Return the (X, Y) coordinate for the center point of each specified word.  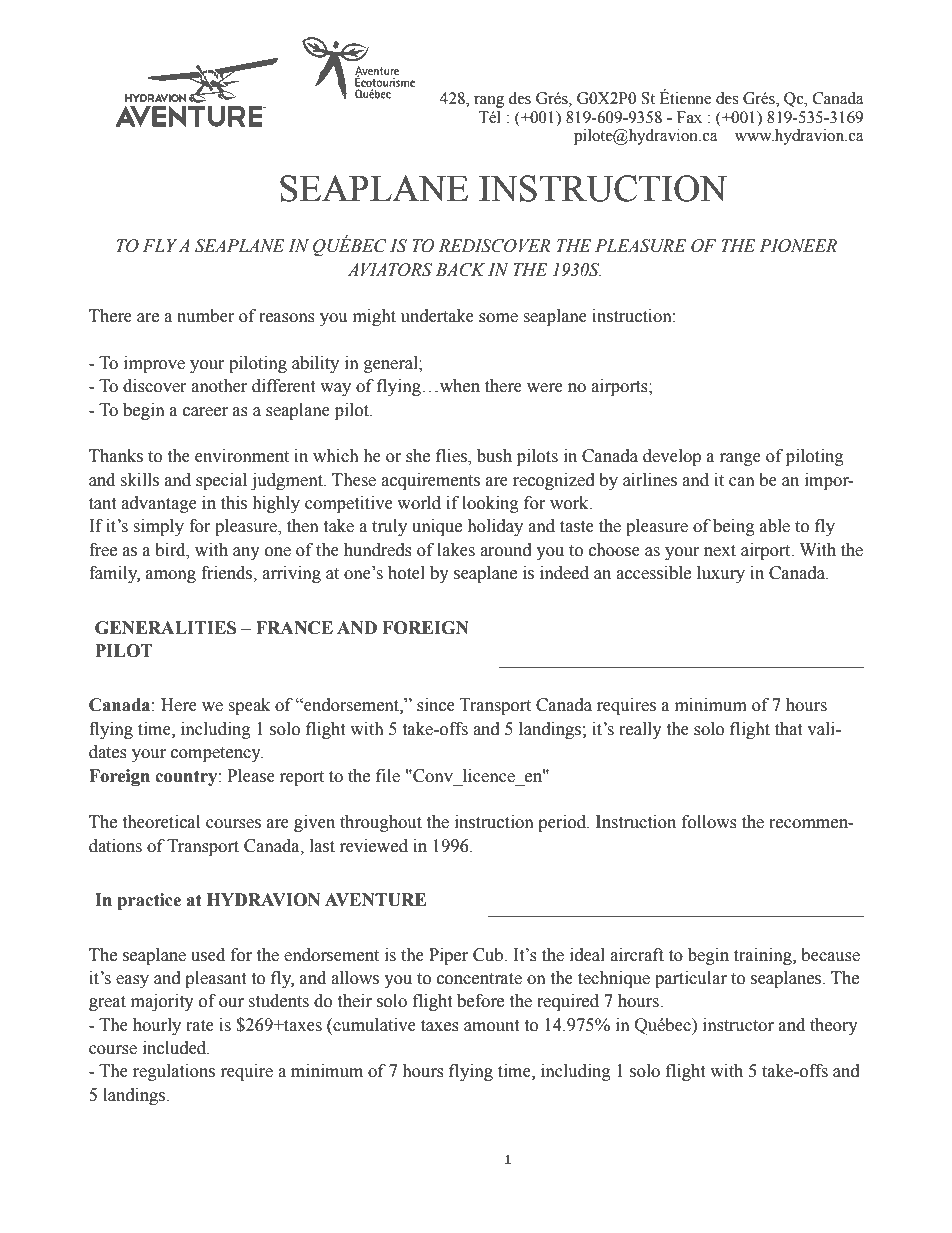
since (436, 705)
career (205, 412)
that (788, 729)
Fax (689, 117)
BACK (460, 270)
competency (217, 754)
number (206, 316)
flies (452, 457)
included (176, 1048)
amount (491, 1026)
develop (672, 457)
